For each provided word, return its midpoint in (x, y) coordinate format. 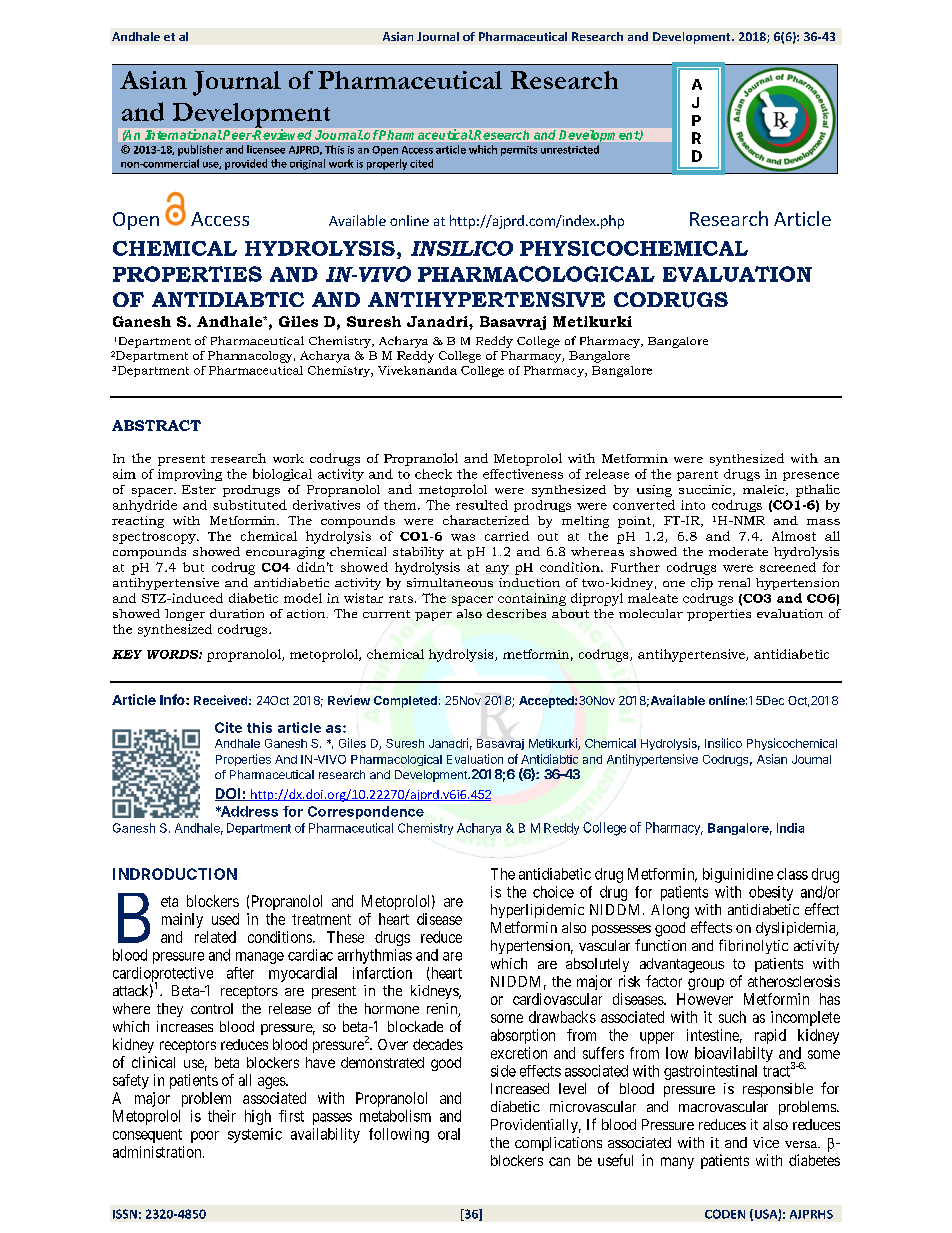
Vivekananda (417, 370)
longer (185, 615)
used (225, 919)
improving (190, 475)
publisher (200, 150)
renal (734, 582)
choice (553, 892)
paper (433, 616)
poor (205, 1137)
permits (519, 151)
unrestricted (570, 149)
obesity (771, 893)
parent (697, 476)
